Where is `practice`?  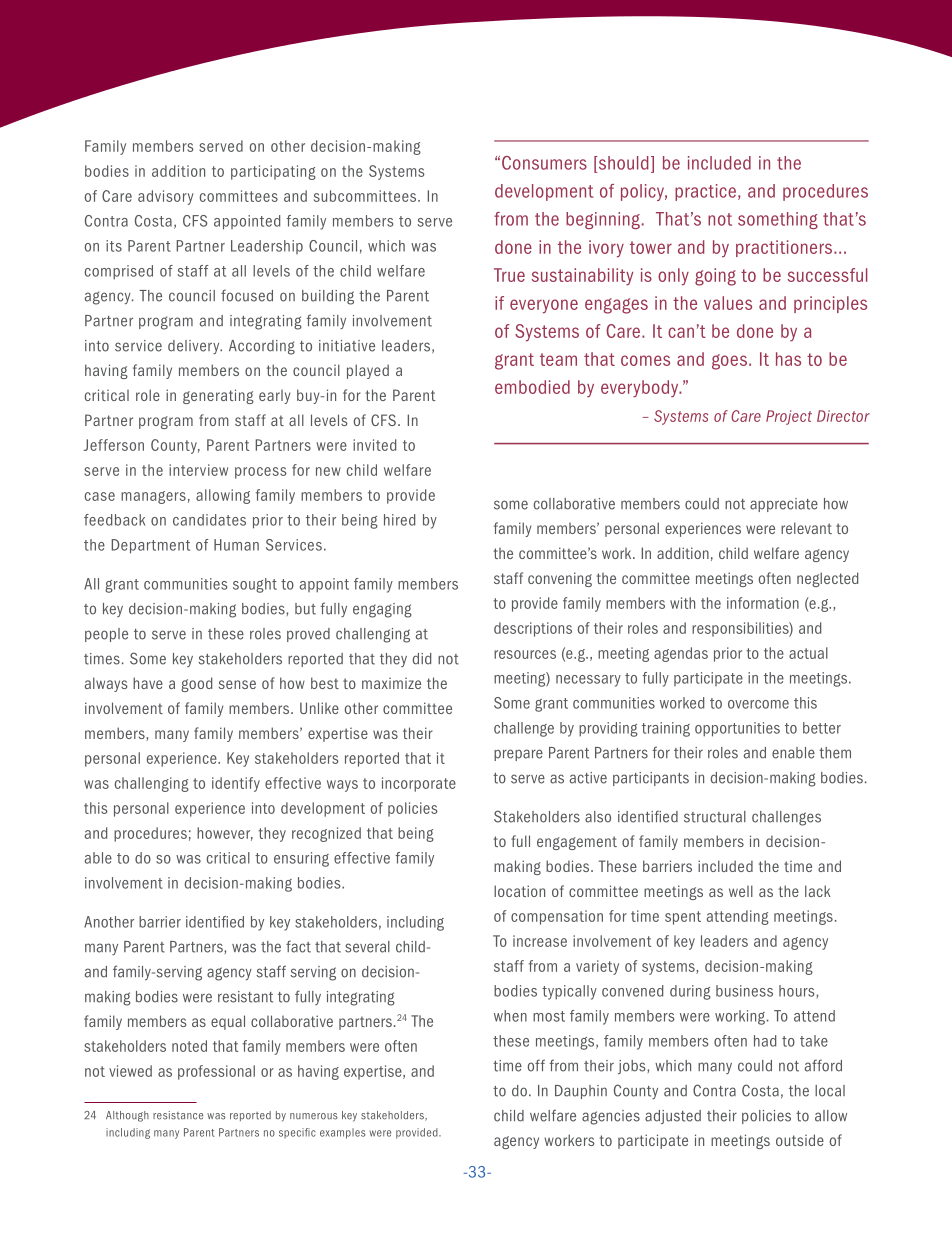
practice is located at coordinates (705, 192).
